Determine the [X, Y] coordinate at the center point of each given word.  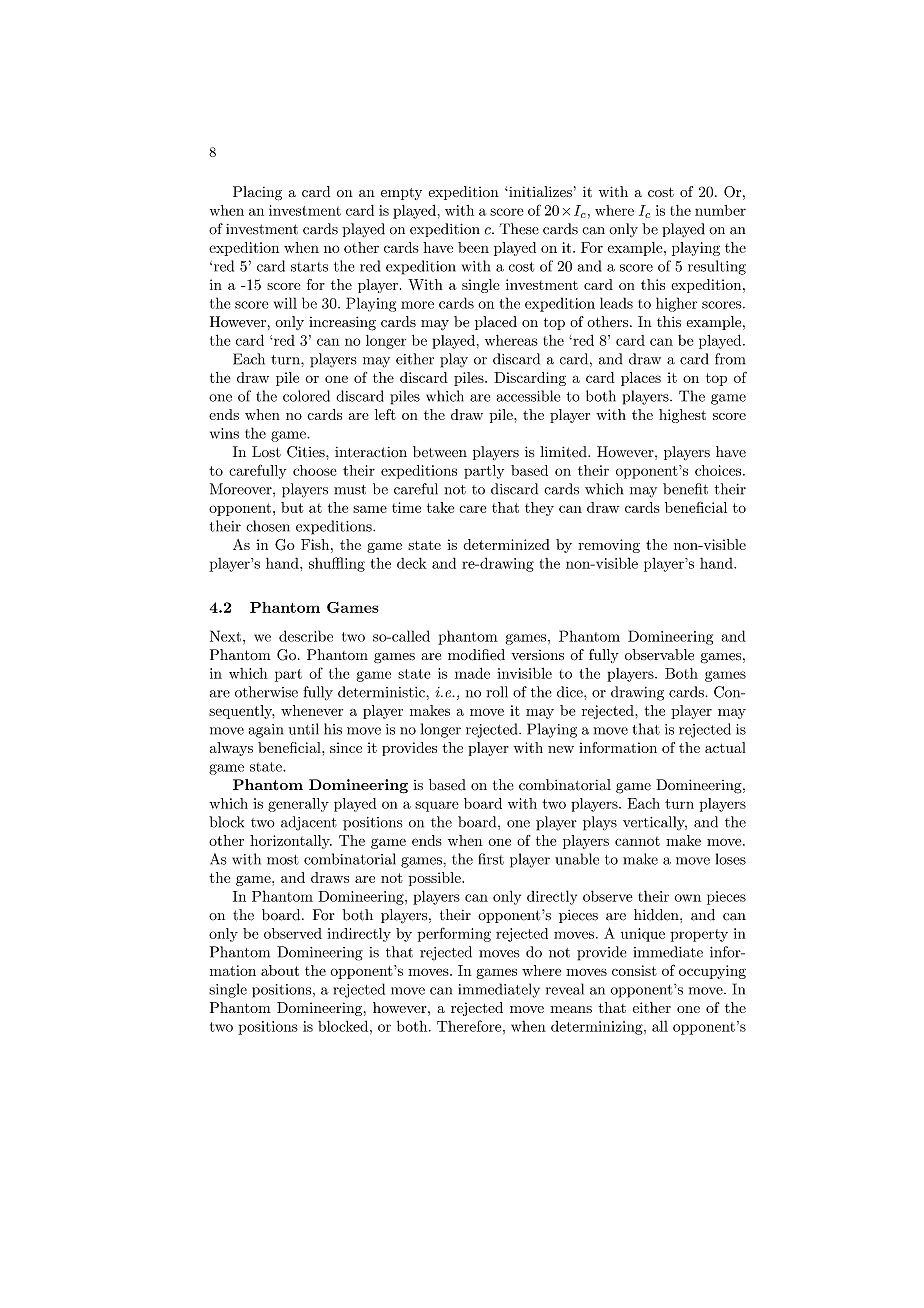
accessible [528, 396]
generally [298, 805]
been [473, 247]
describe [306, 636]
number [720, 210]
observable [659, 655]
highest [682, 416]
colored [306, 396]
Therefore [469, 1026]
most [283, 860]
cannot [637, 841]
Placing [257, 193]
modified [476, 655]
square [437, 806]
